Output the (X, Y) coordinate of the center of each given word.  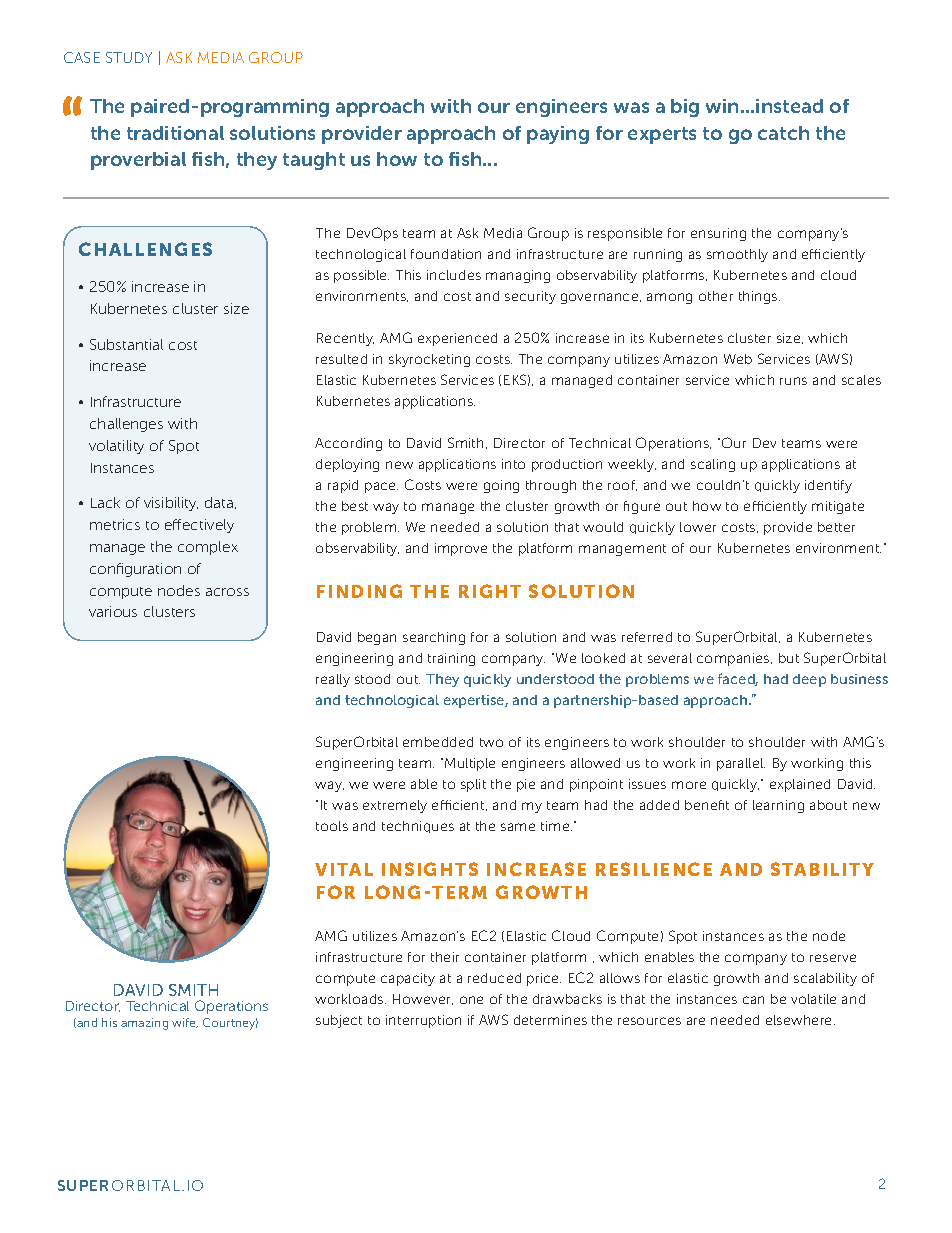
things (759, 297)
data (220, 503)
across (227, 592)
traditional (175, 133)
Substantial (126, 344)
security (530, 297)
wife (185, 1023)
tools (332, 826)
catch (783, 133)
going (501, 486)
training (451, 659)
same (518, 827)
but (789, 658)
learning (778, 806)
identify (828, 486)
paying (558, 135)
